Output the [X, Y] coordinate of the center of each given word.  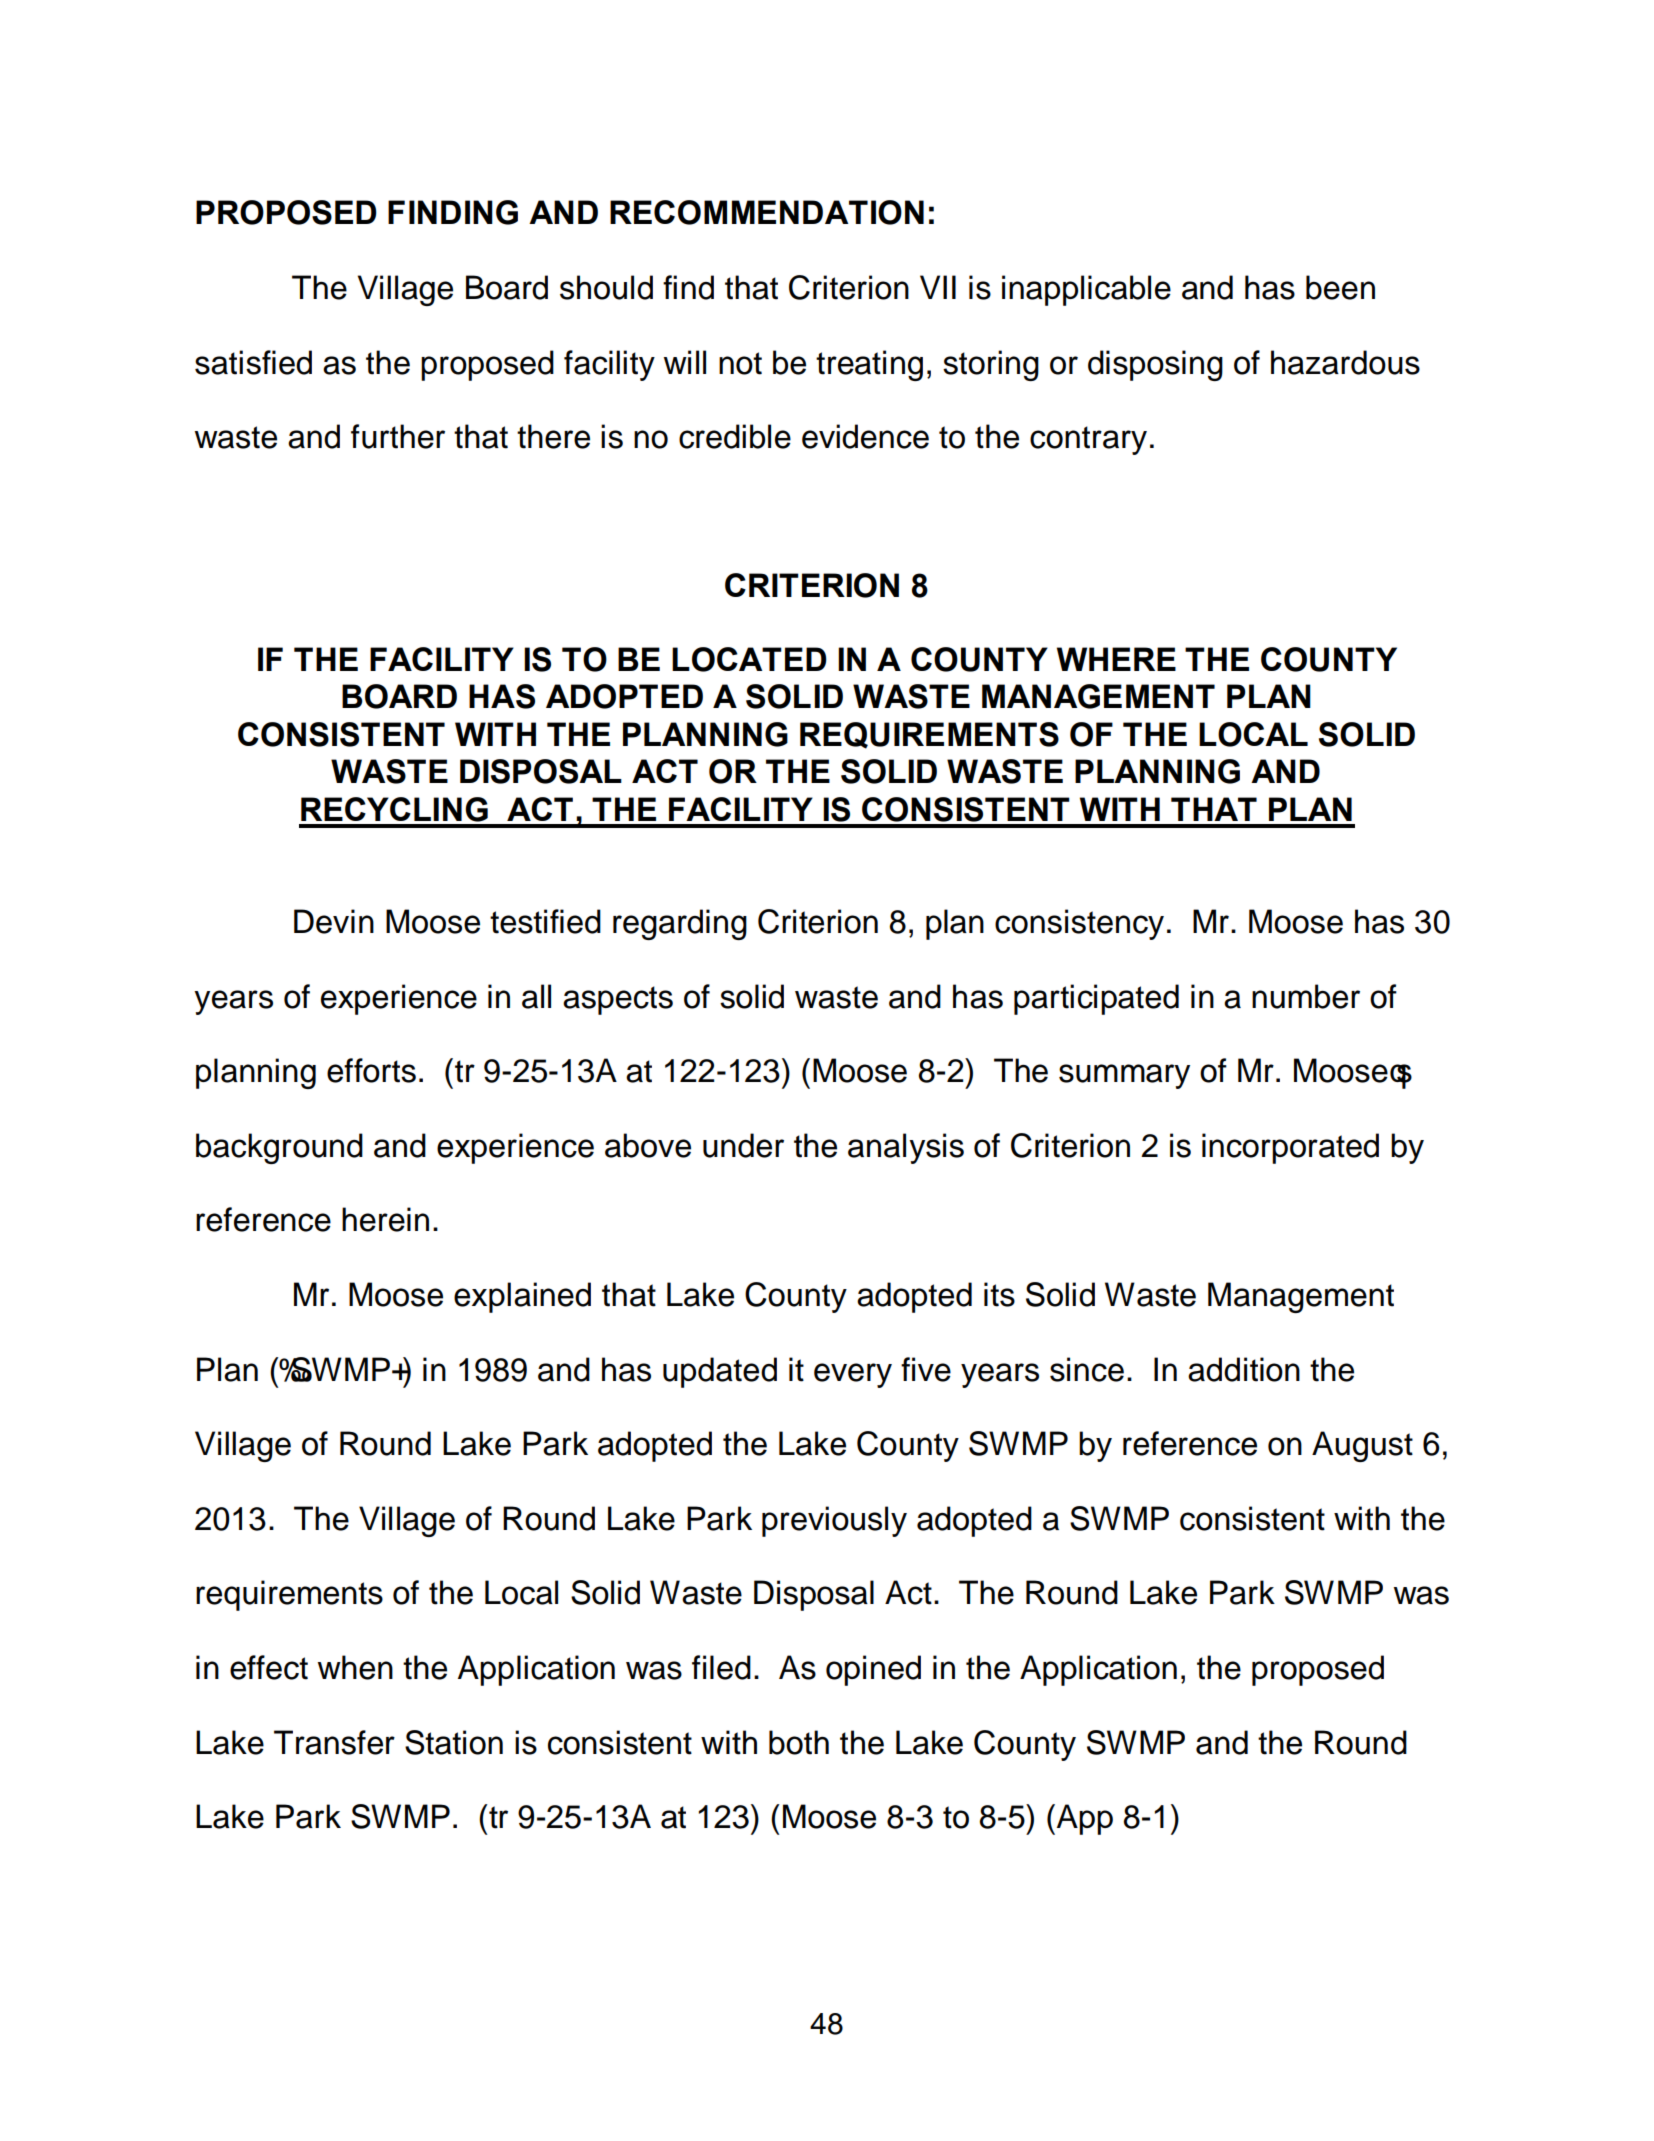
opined [873, 1670]
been [1340, 287]
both [799, 1742]
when [355, 1667]
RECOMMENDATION [767, 212]
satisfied [253, 362]
